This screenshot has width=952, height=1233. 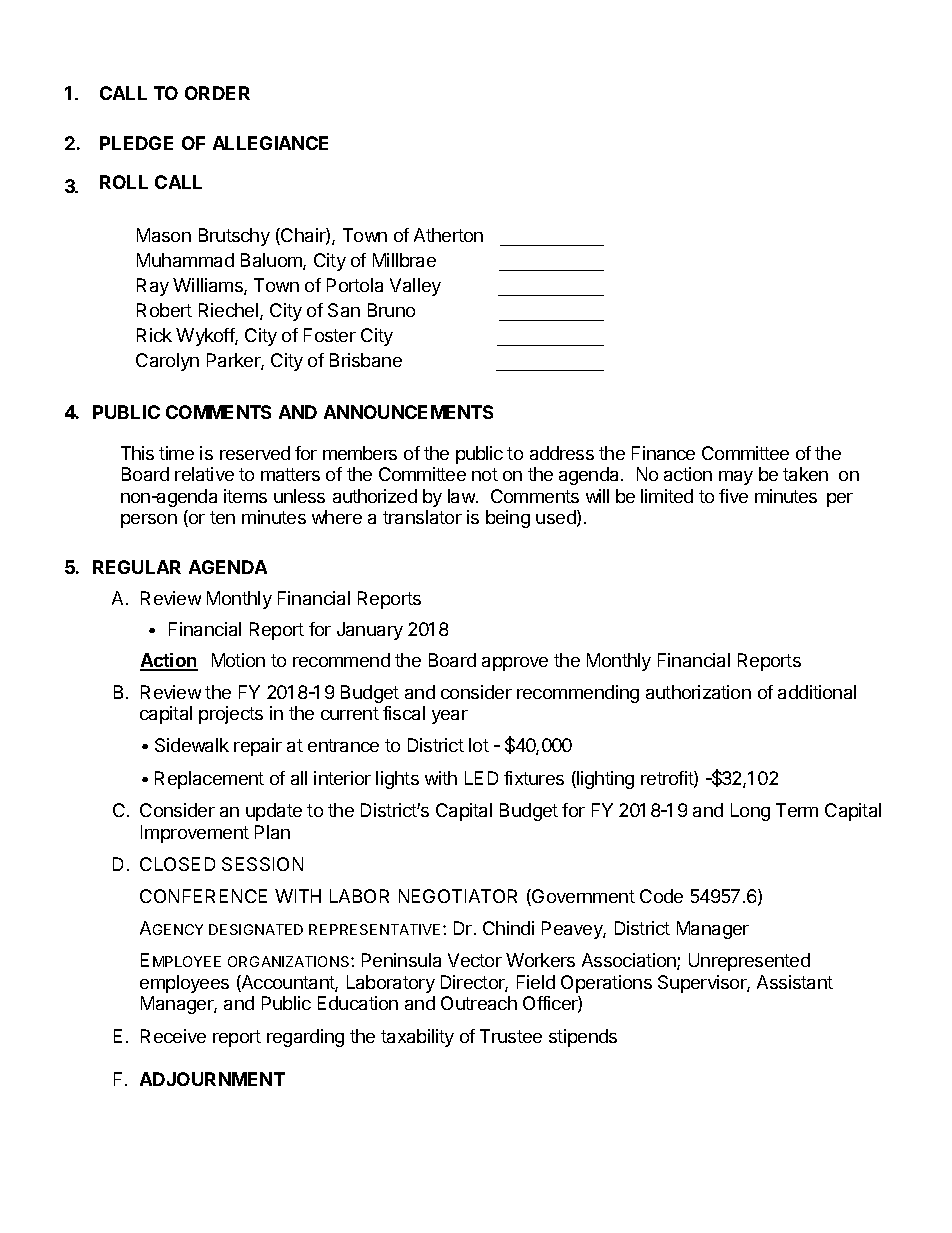 I want to click on Improvement, so click(x=195, y=834).
